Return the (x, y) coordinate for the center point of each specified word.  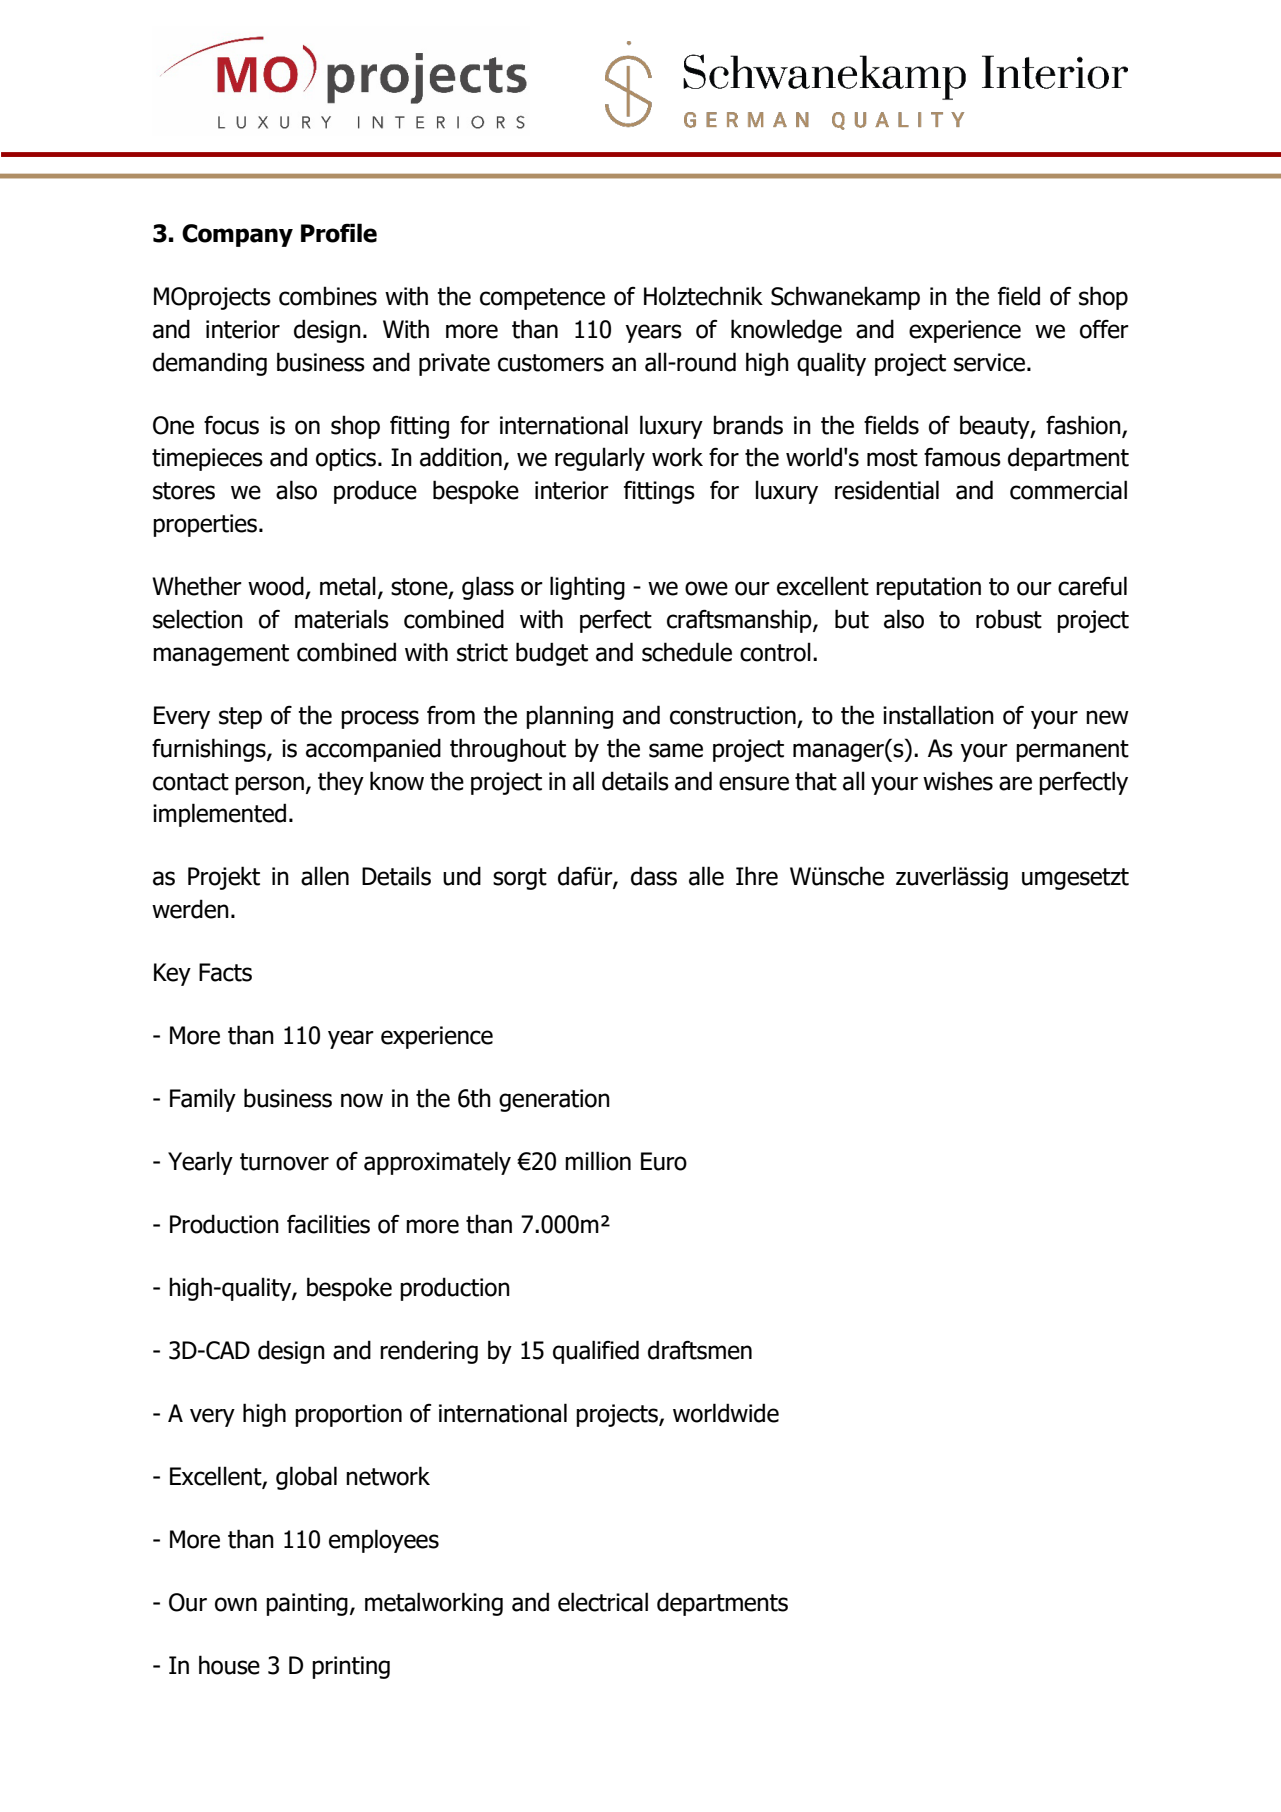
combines (328, 296)
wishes (958, 781)
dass (654, 876)
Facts (225, 972)
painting (307, 1604)
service (991, 362)
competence (542, 299)
